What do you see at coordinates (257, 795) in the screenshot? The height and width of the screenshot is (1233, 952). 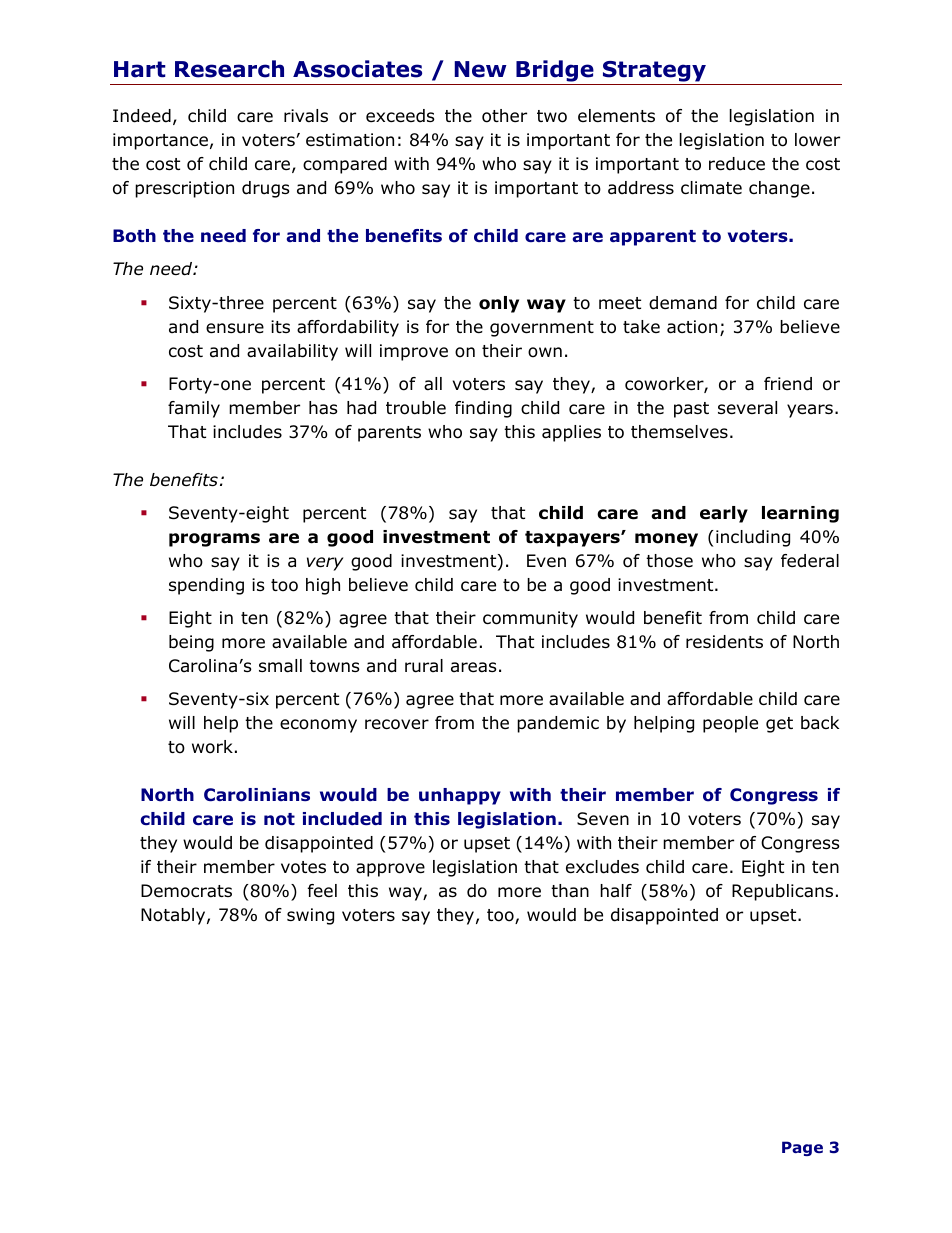 I see `Carolinians` at bounding box center [257, 795].
